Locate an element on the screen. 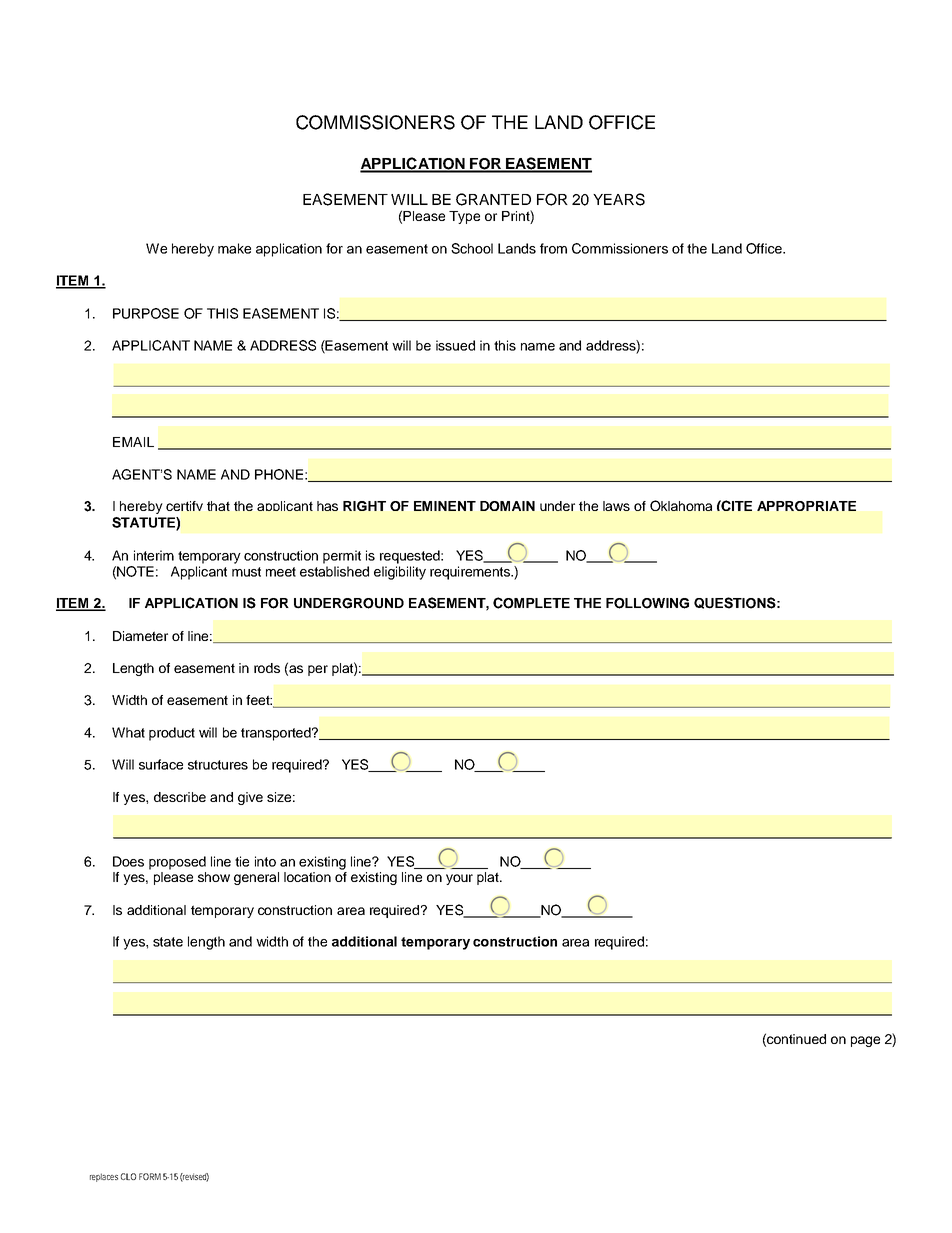  CLO is located at coordinates (128, 1176).
